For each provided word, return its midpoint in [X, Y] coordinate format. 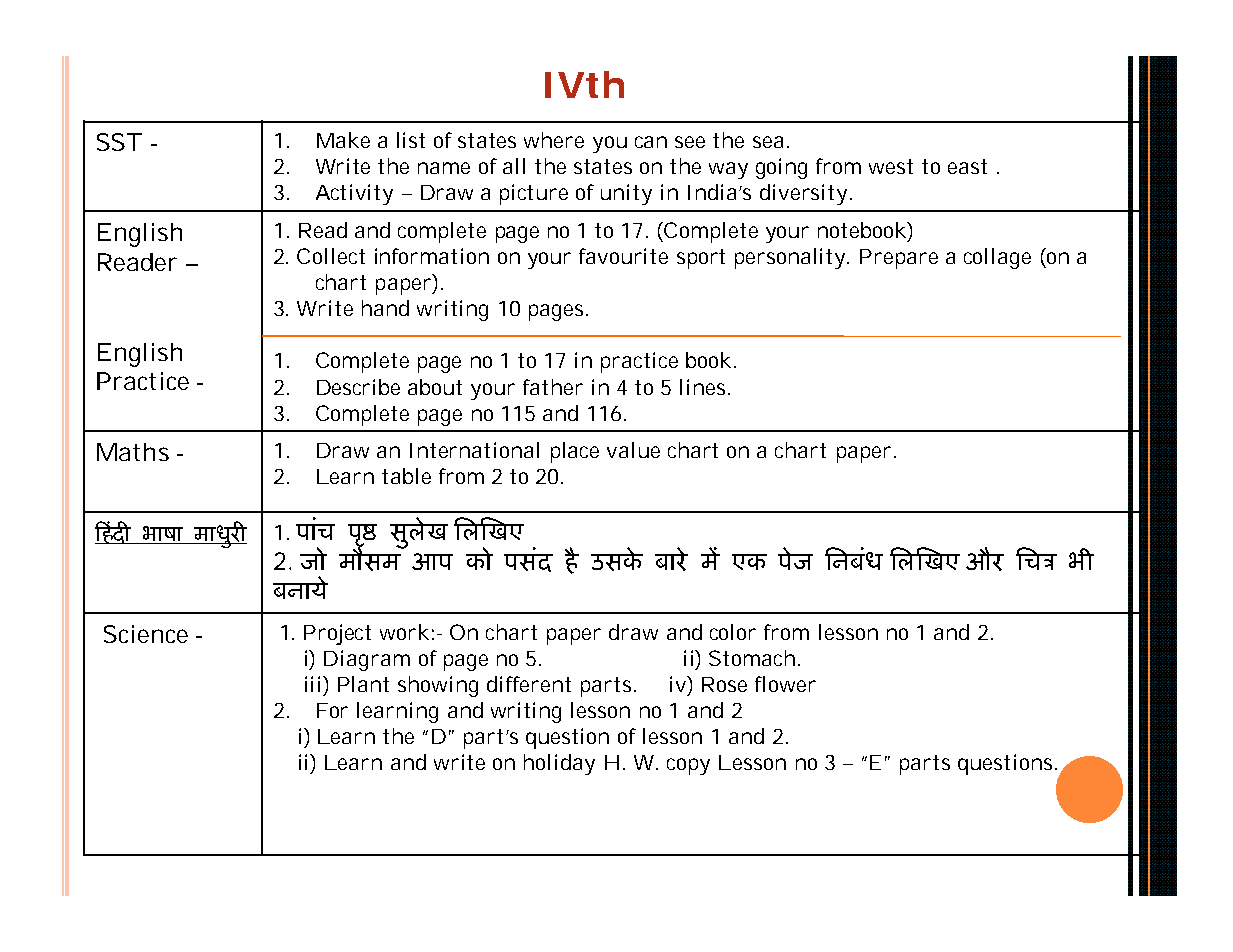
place [575, 452]
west [891, 166]
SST [119, 142]
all [514, 166]
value [633, 450]
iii [314, 684]
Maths [133, 452]
